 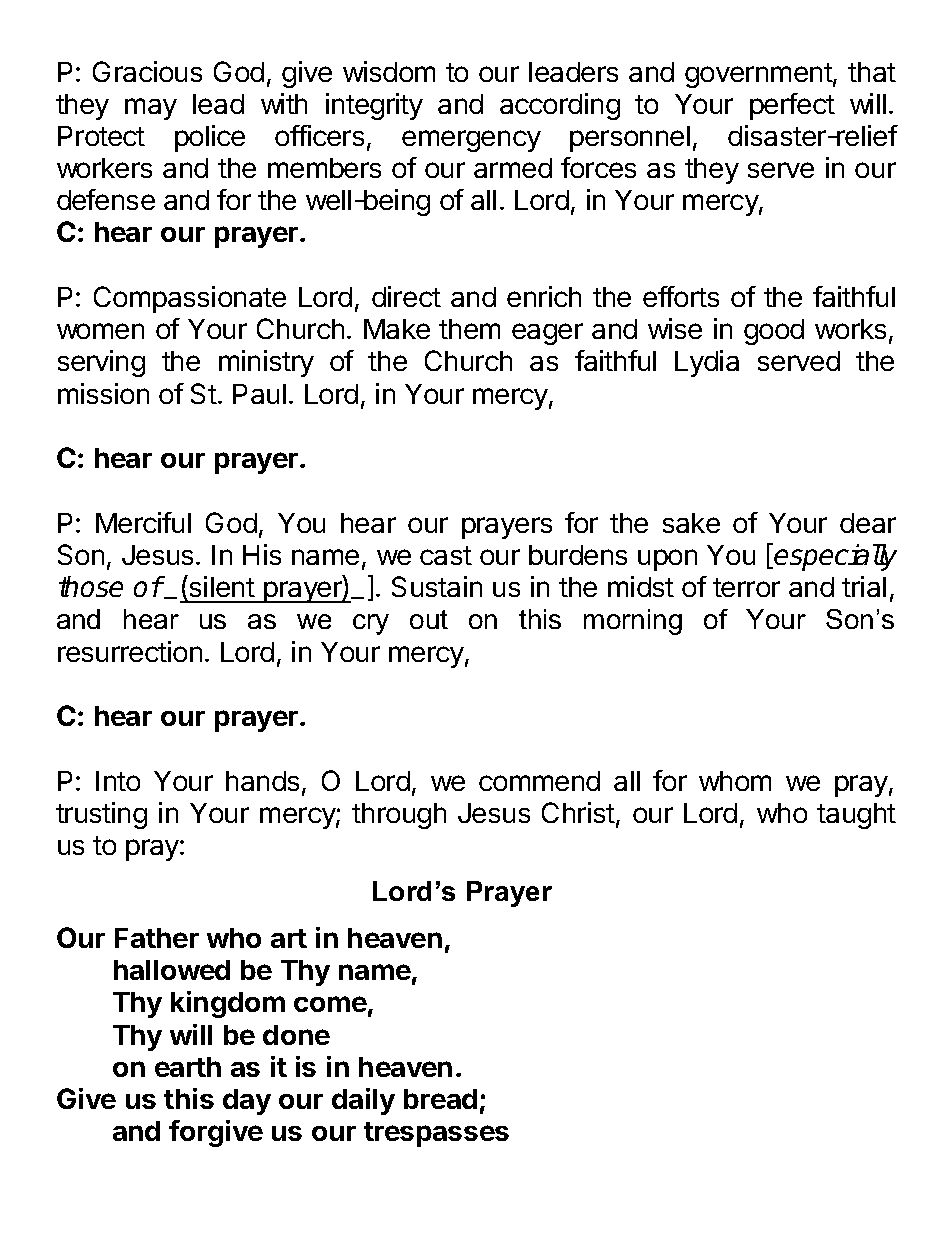 What do you see at coordinates (436, 1134) in the screenshot?
I see `trespasses` at bounding box center [436, 1134].
